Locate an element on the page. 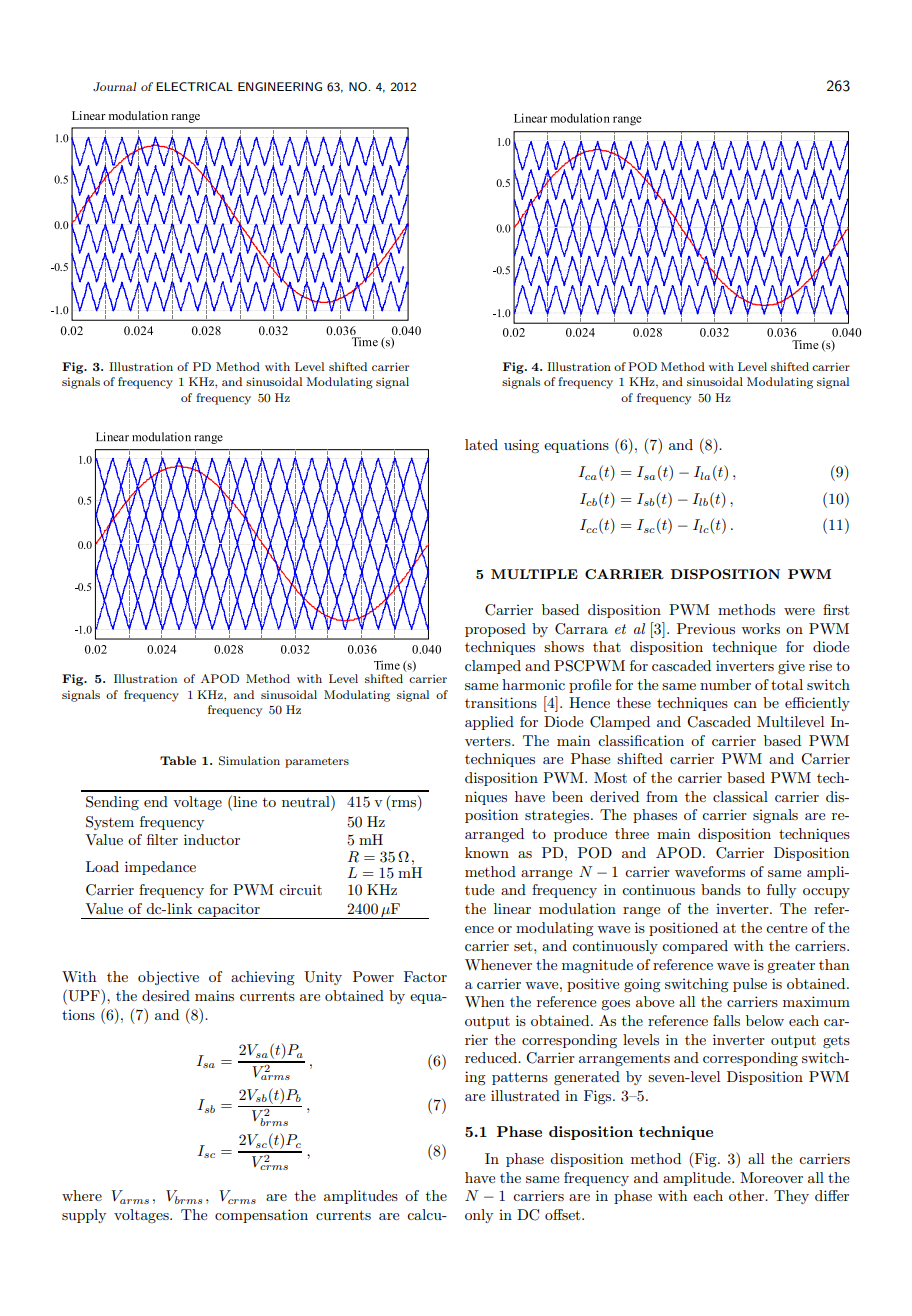 Image resolution: width=912 pixels, height=1316 pixels. where is located at coordinates (82, 1195).
